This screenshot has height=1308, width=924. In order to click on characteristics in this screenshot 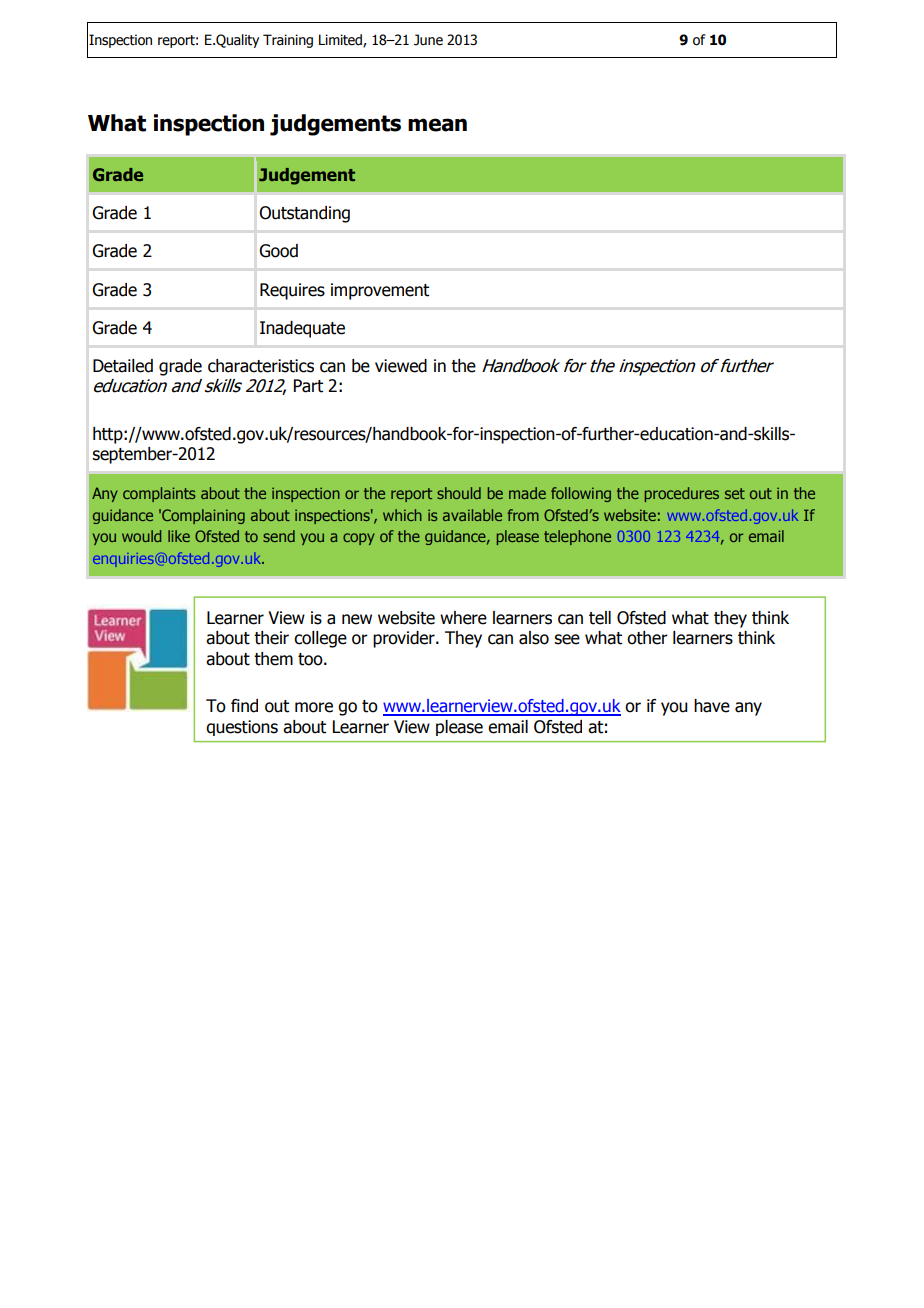, I will do `click(261, 366)`.
